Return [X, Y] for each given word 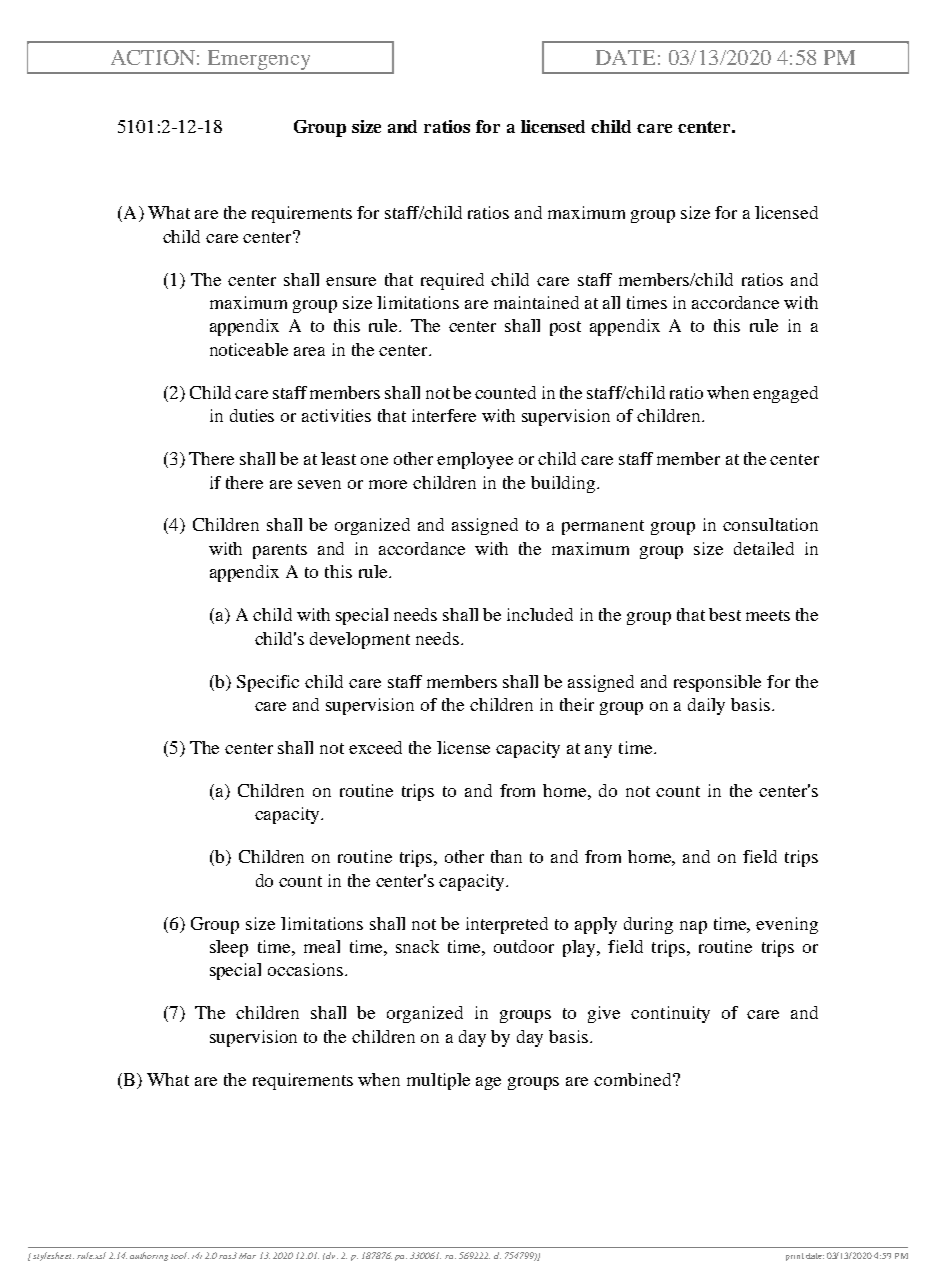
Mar [247, 1256]
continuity [670, 1014]
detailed [764, 548]
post [565, 328]
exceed [375, 747]
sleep [229, 948]
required [452, 281]
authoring [149, 1256]
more [388, 484]
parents [280, 551]
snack [417, 946]
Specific [268, 683]
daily [706, 706]
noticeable [249, 349]
